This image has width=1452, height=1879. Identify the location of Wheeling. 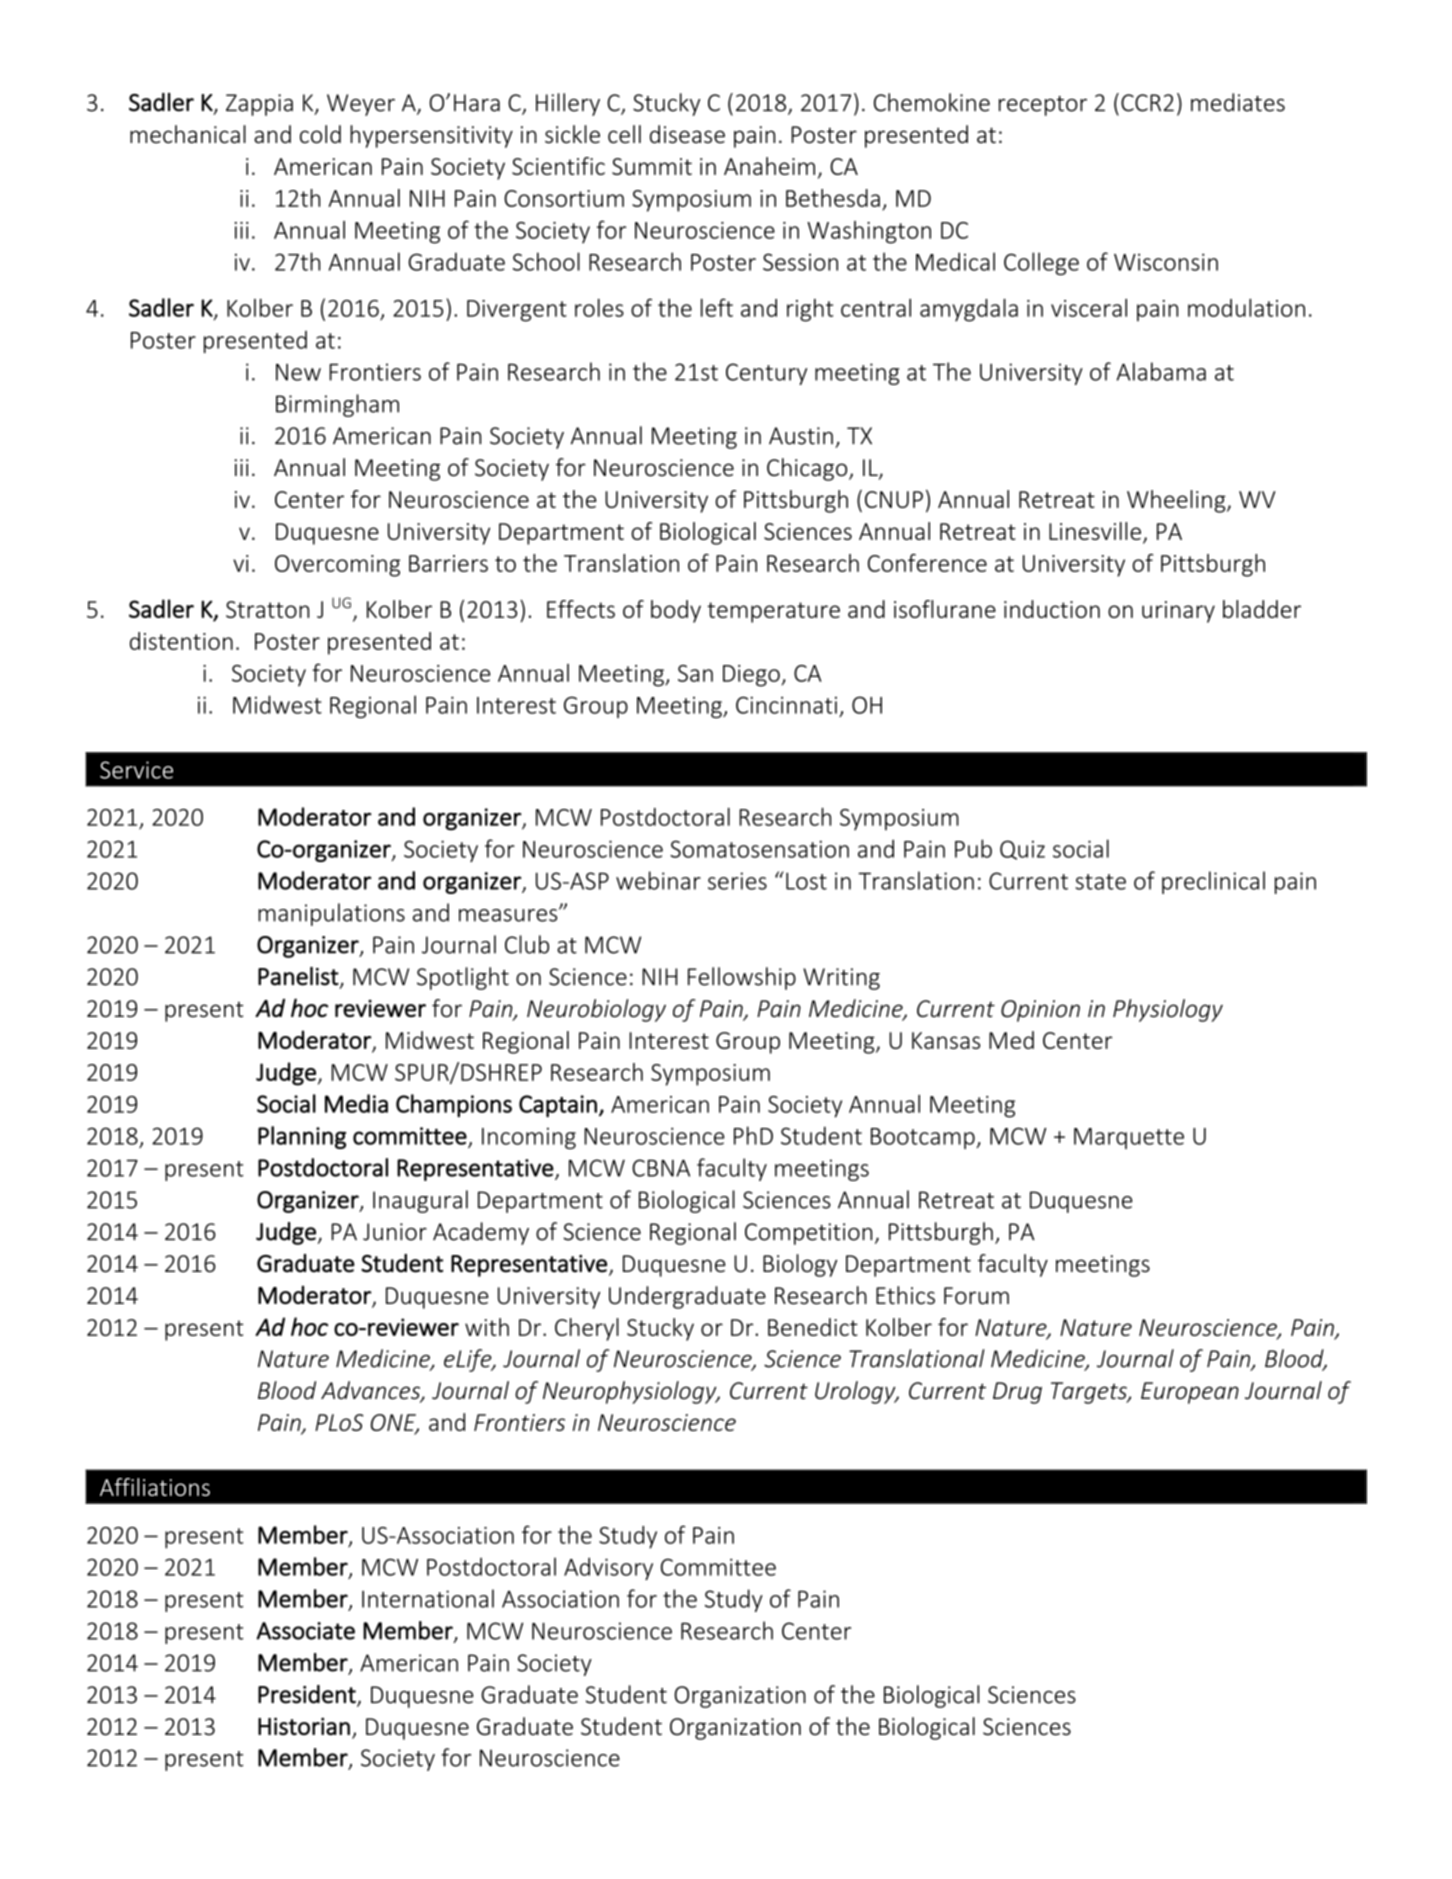
(1177, 501).
